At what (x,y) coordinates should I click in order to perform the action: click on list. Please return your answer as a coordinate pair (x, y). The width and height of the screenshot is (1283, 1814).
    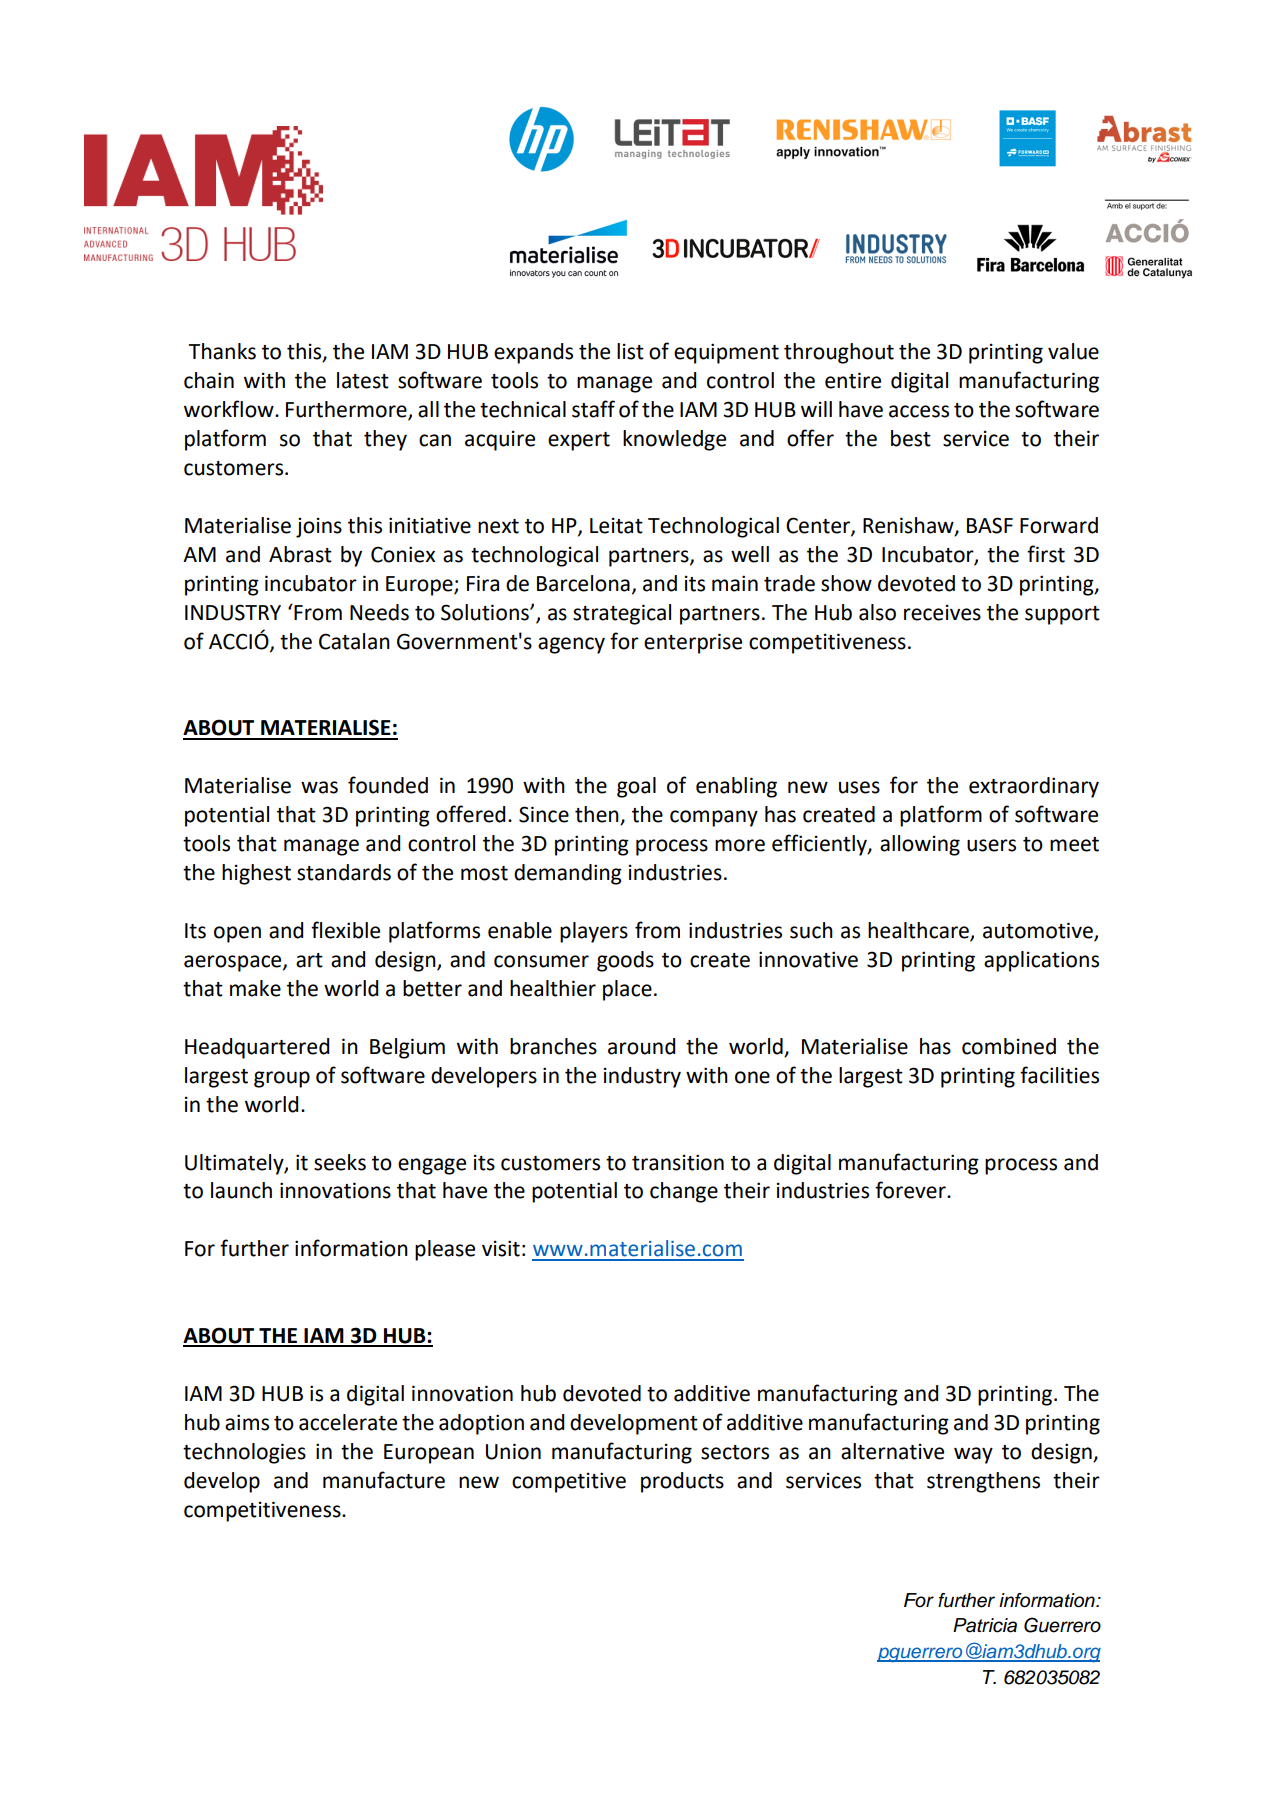
    Looking at the image, I should click on (630, 351).
